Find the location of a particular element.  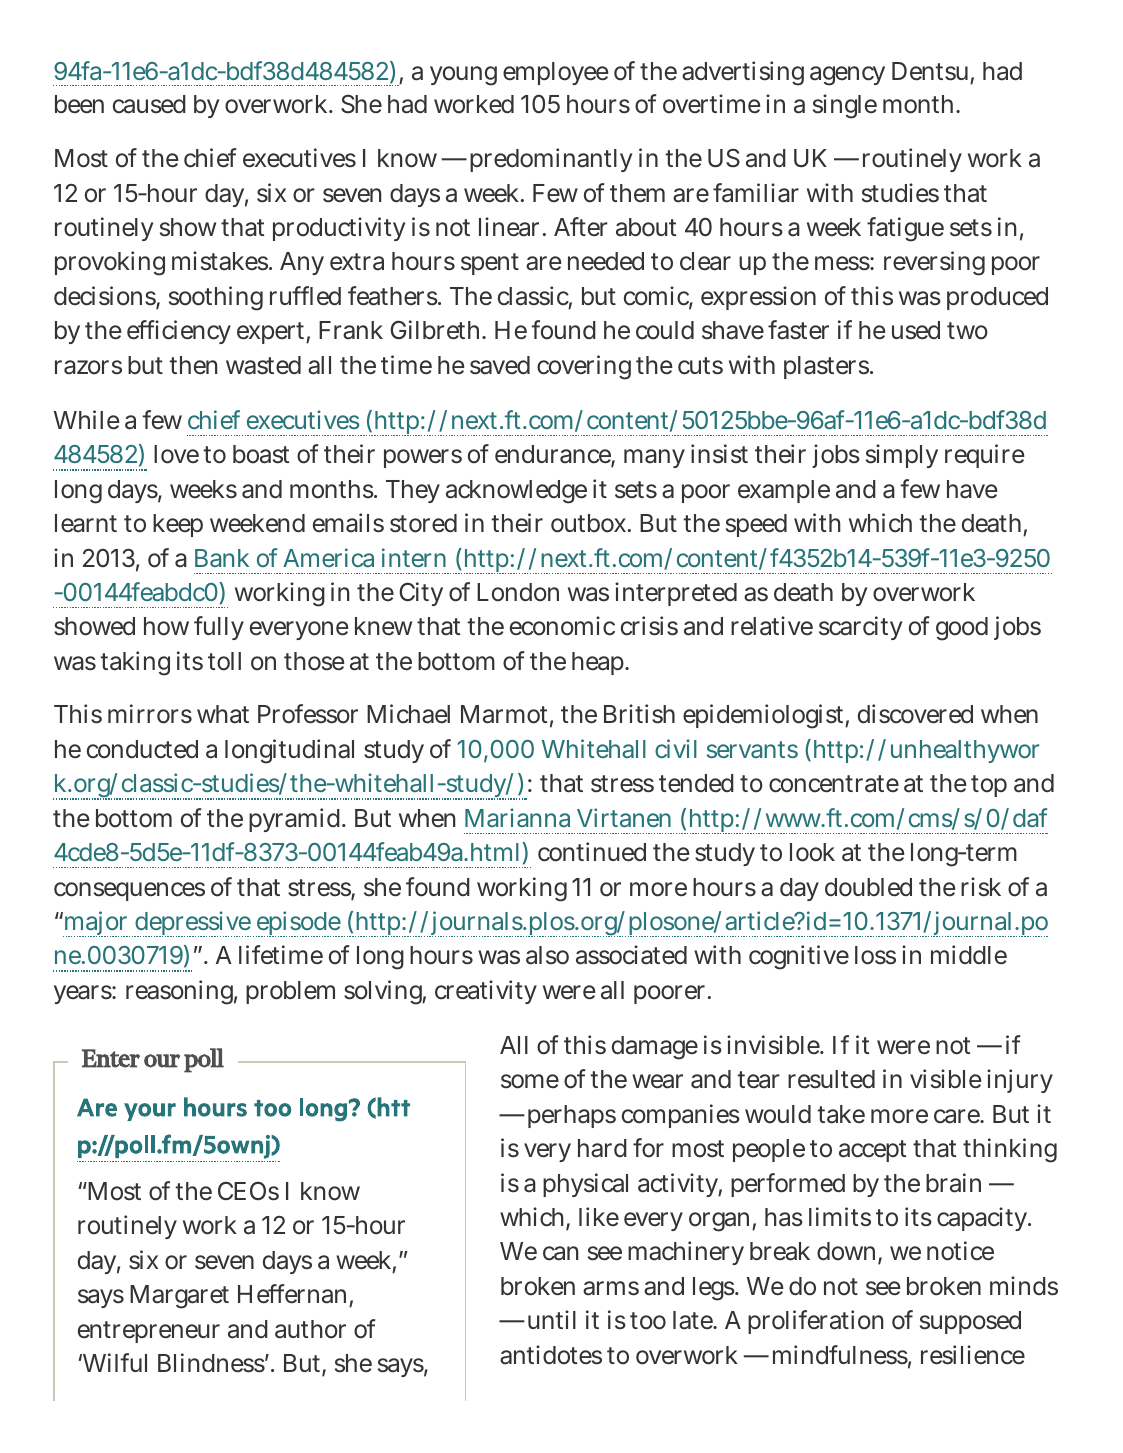

been is located at coordinates (79, 104).
